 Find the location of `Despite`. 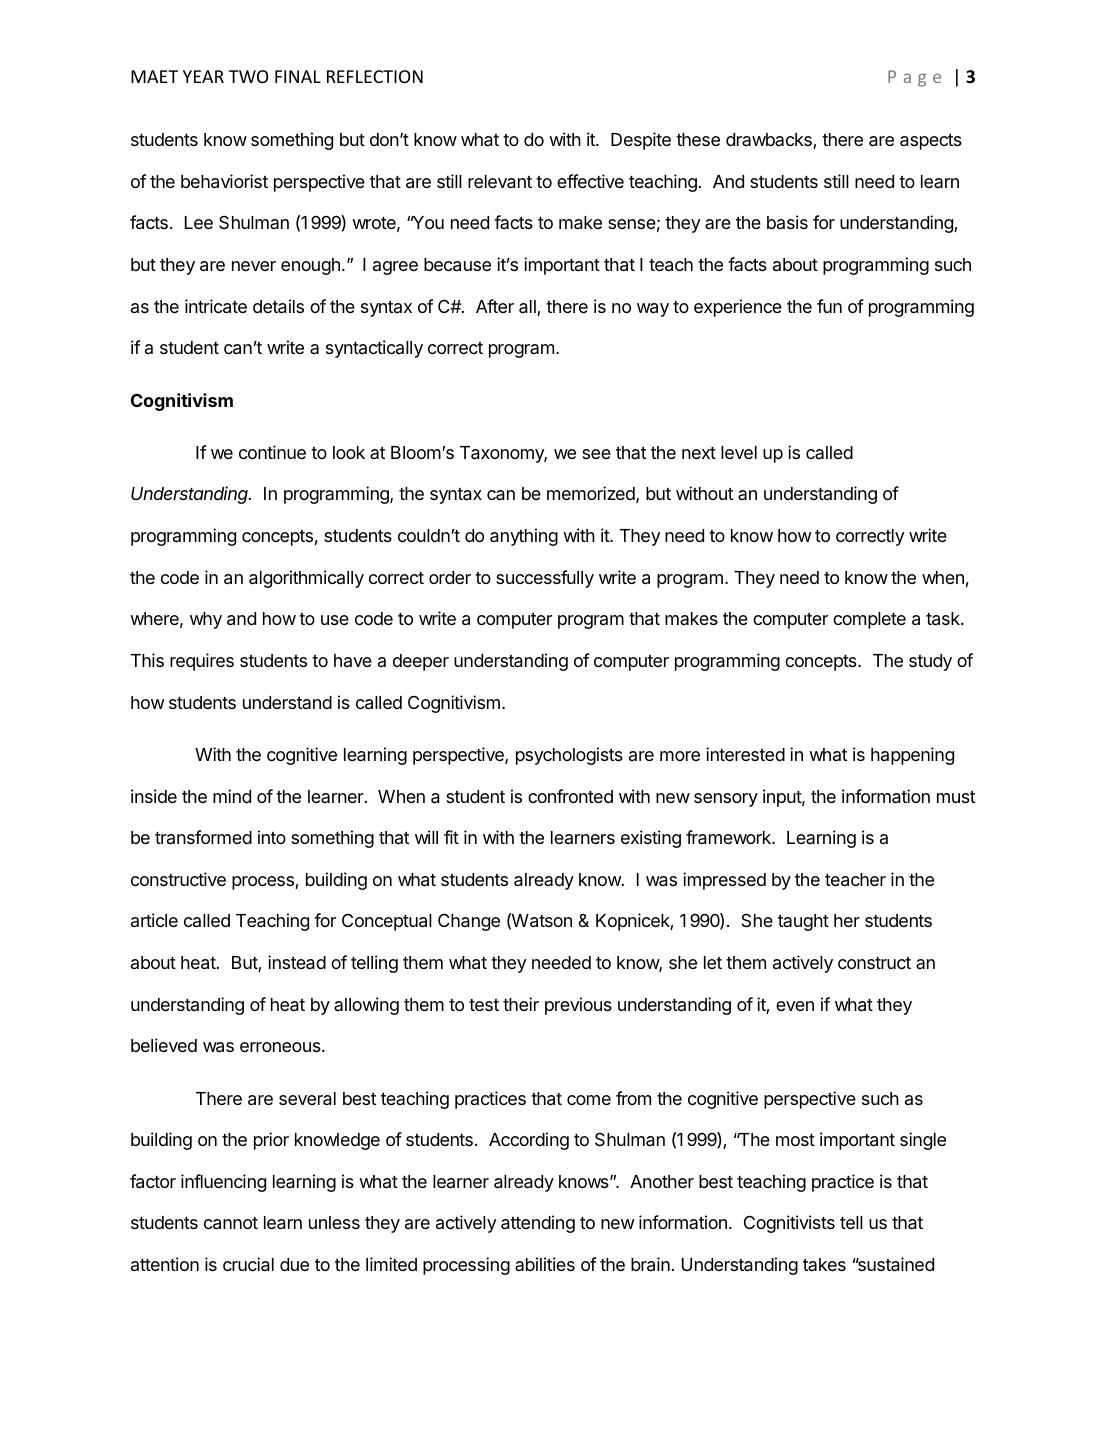

Despite is located at coordinates (641, 141).
